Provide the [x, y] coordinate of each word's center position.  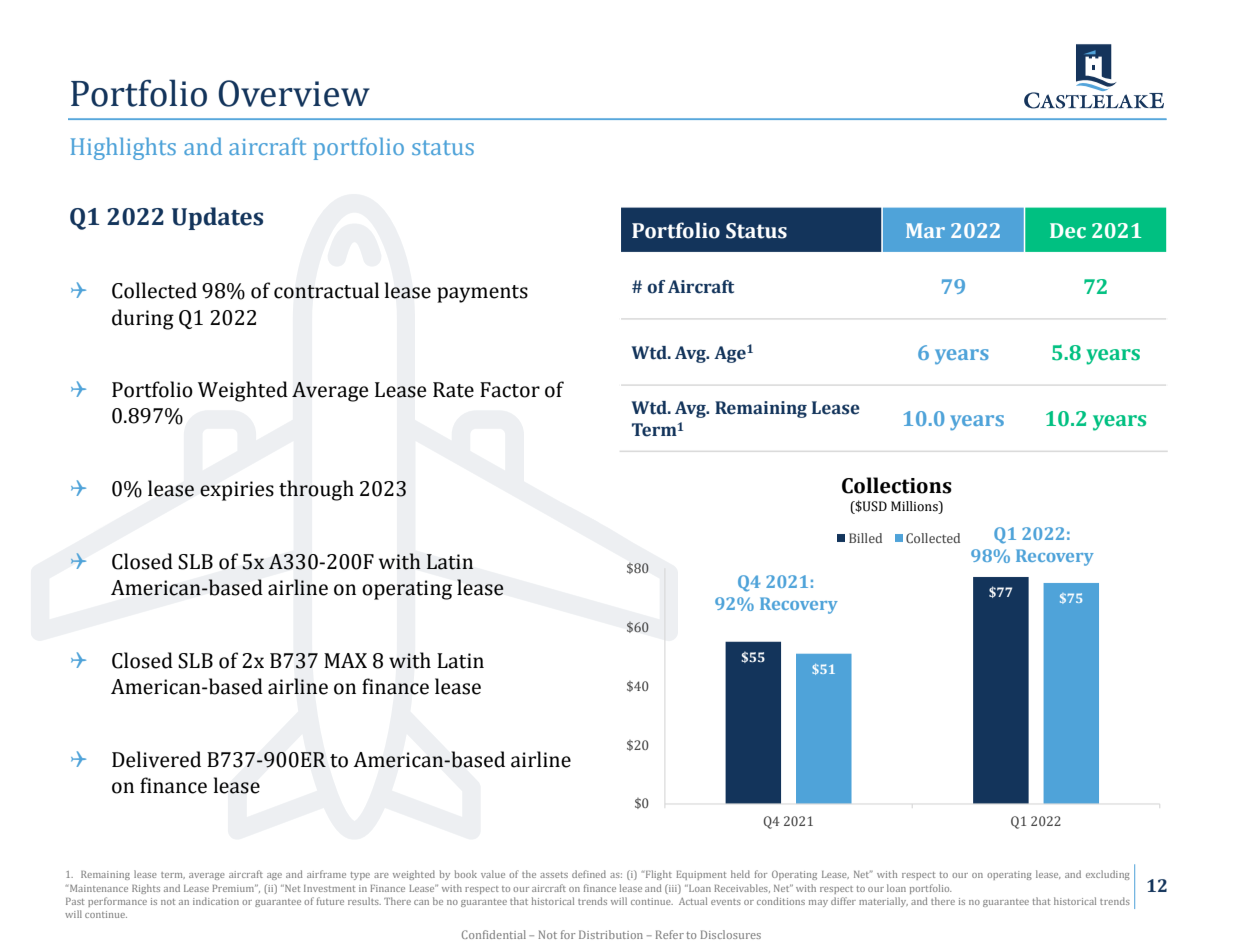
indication [216, 901]
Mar [925, 230]
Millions [915, 506]
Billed [865, 538]
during [143, 319]
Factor [510, 390]
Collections [897, 485]
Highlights [123, 148]
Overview [294, 93]
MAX [345, 660]
